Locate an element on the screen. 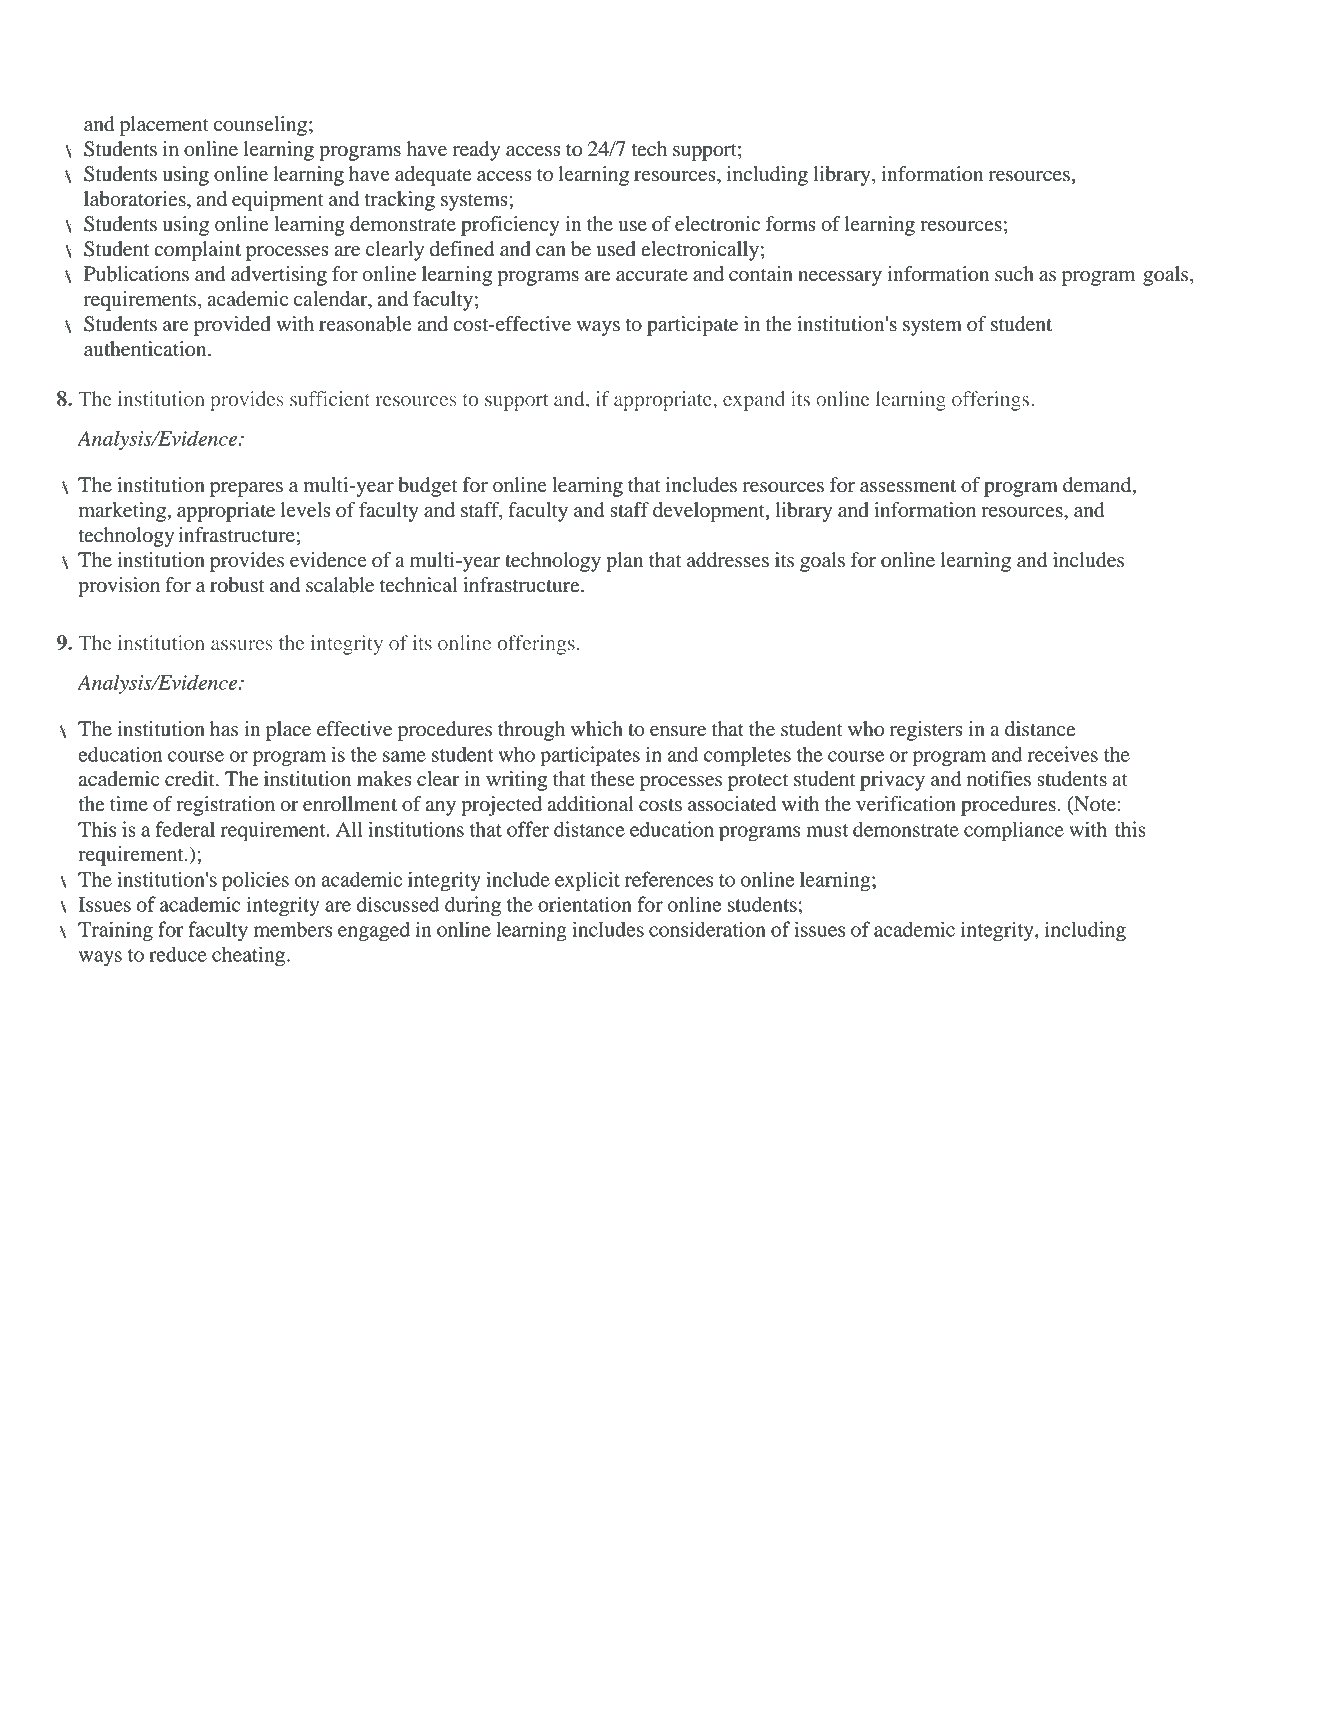 The image size is (1331, 1723). plan is located at coordinates (624, 562).
